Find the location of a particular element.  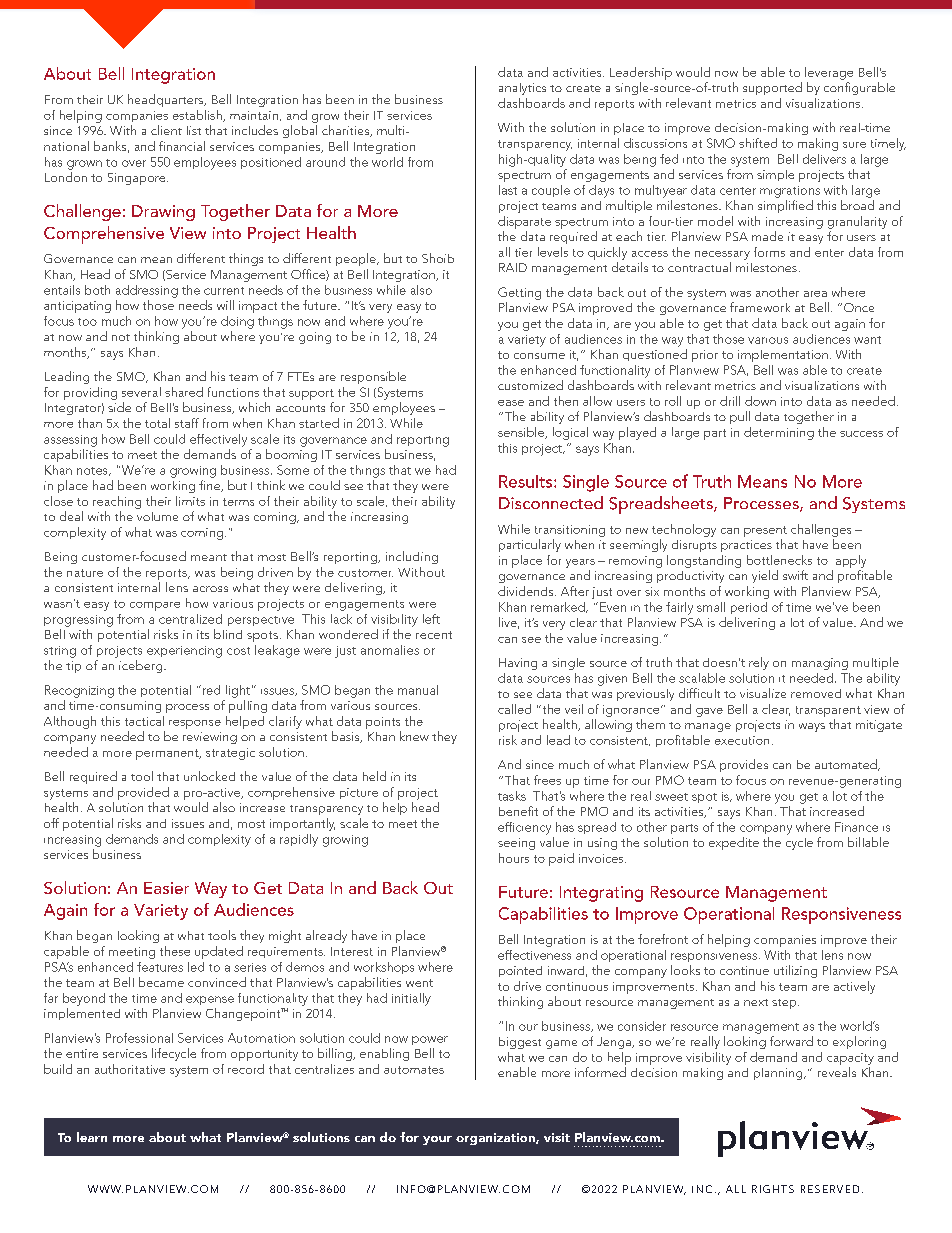

analytics is located at coordinates (522, 89).
